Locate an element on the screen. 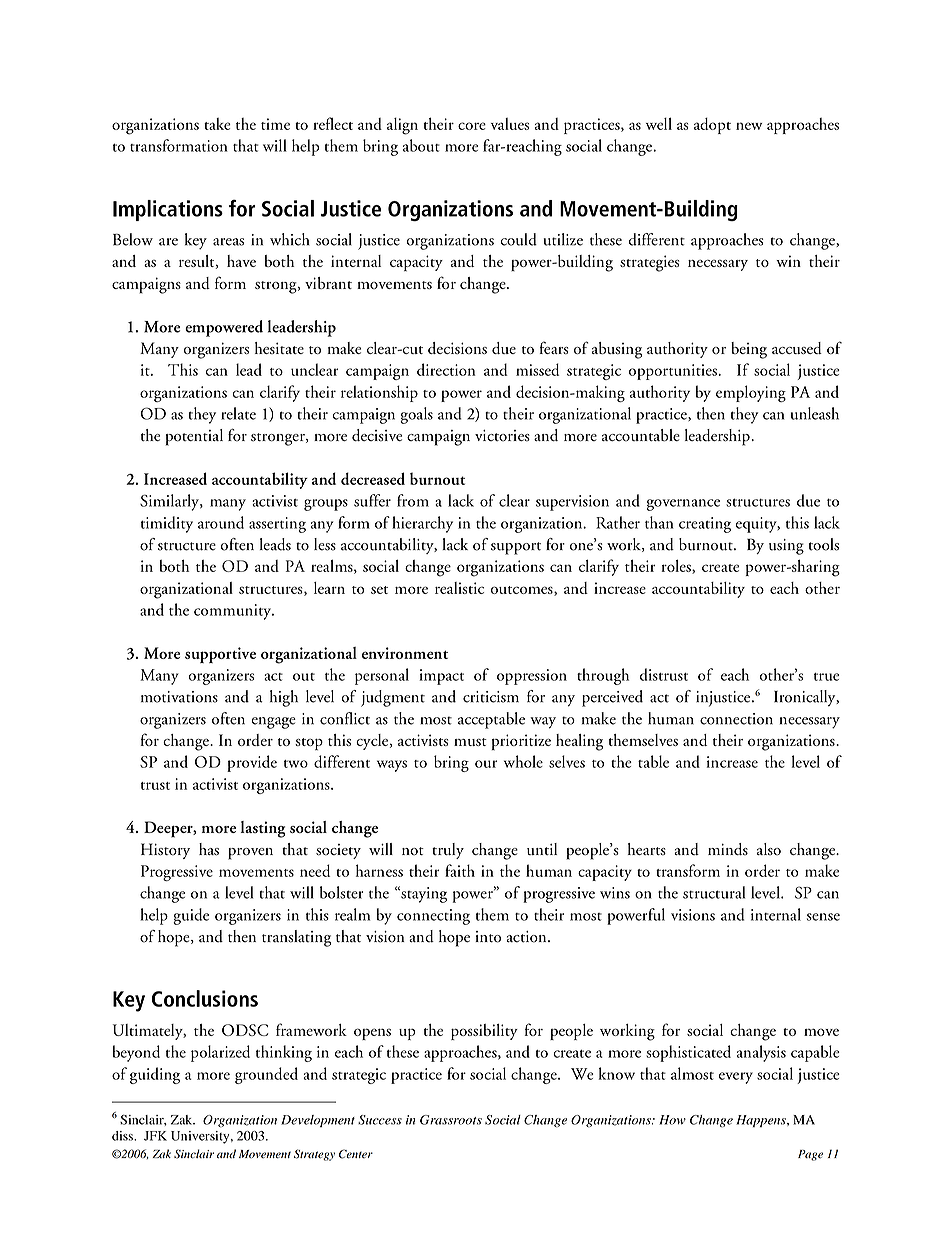  community is located at coordinates (234, 612).
